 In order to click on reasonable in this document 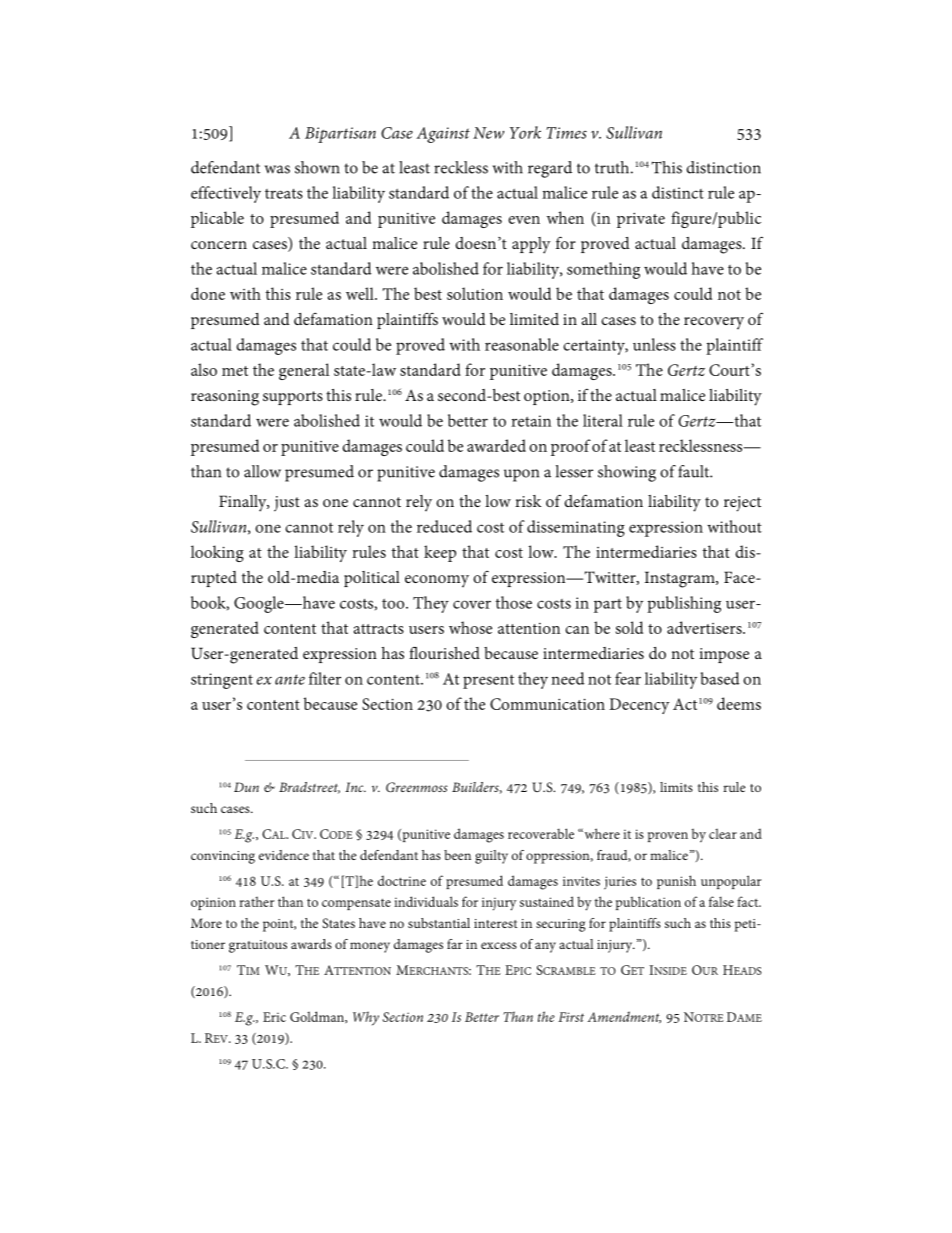, I will do `click(522, 344)`.
